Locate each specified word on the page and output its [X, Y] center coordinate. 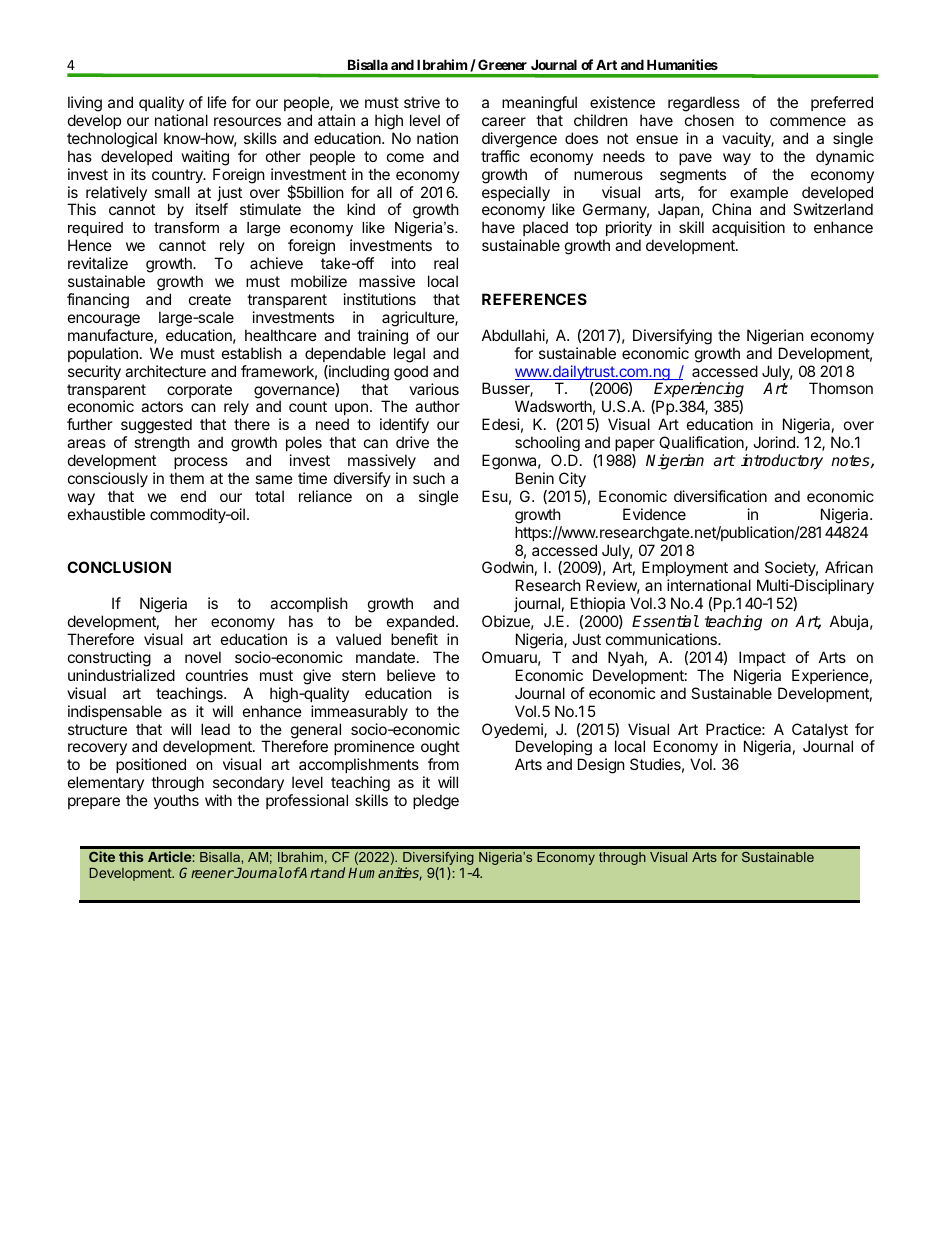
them [186, 478]
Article [170, 856]
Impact [762, 658]
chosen [709, 120]
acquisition [748, 228]
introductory [782, 462]
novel [203, 657]
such [429, 478]
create [210, 299]
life [217, 102]
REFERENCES [534, 299]
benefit [414, 639]
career [504, 121]
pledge [436, 802]
